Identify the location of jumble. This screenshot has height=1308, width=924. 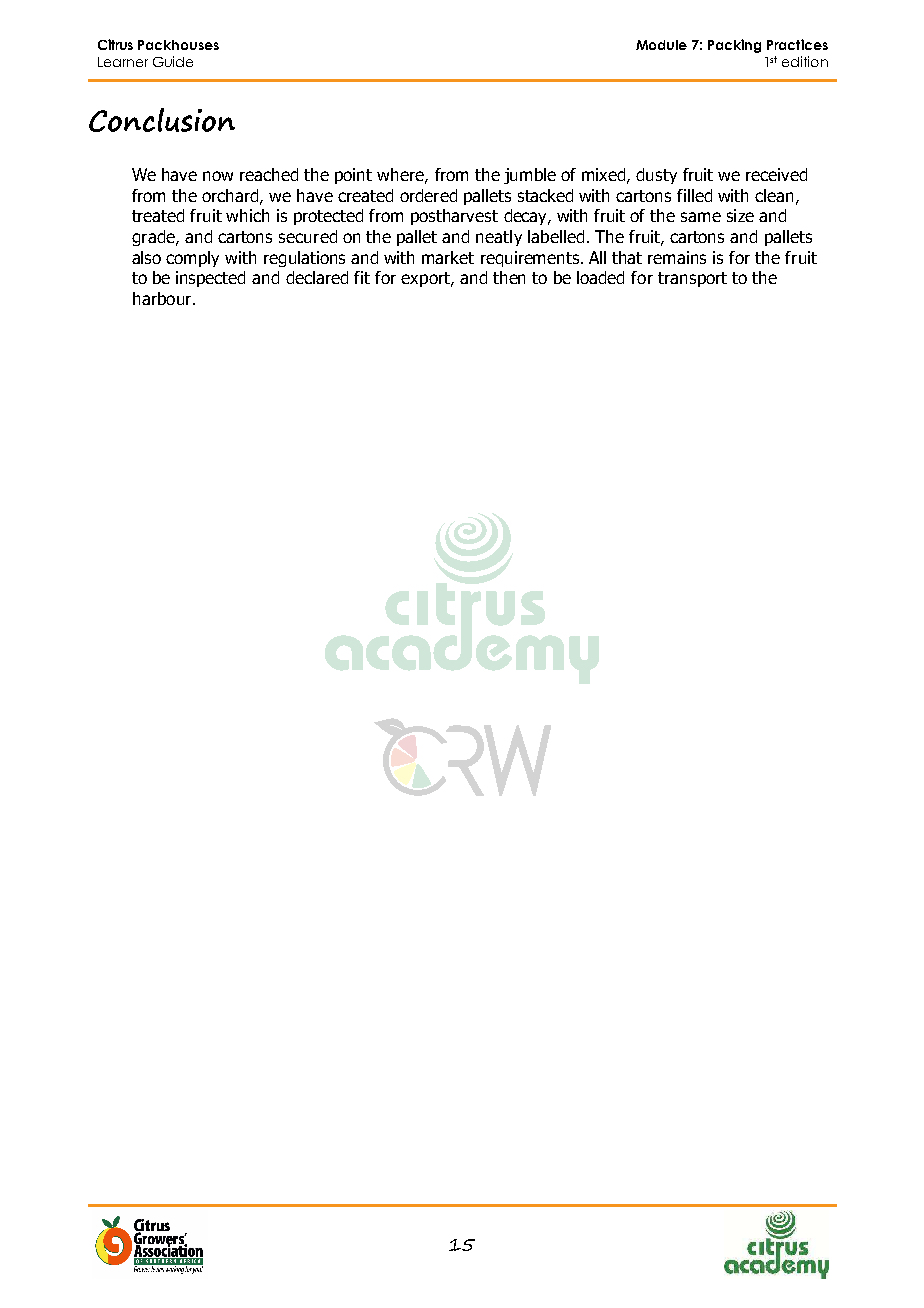
(530, 176).
